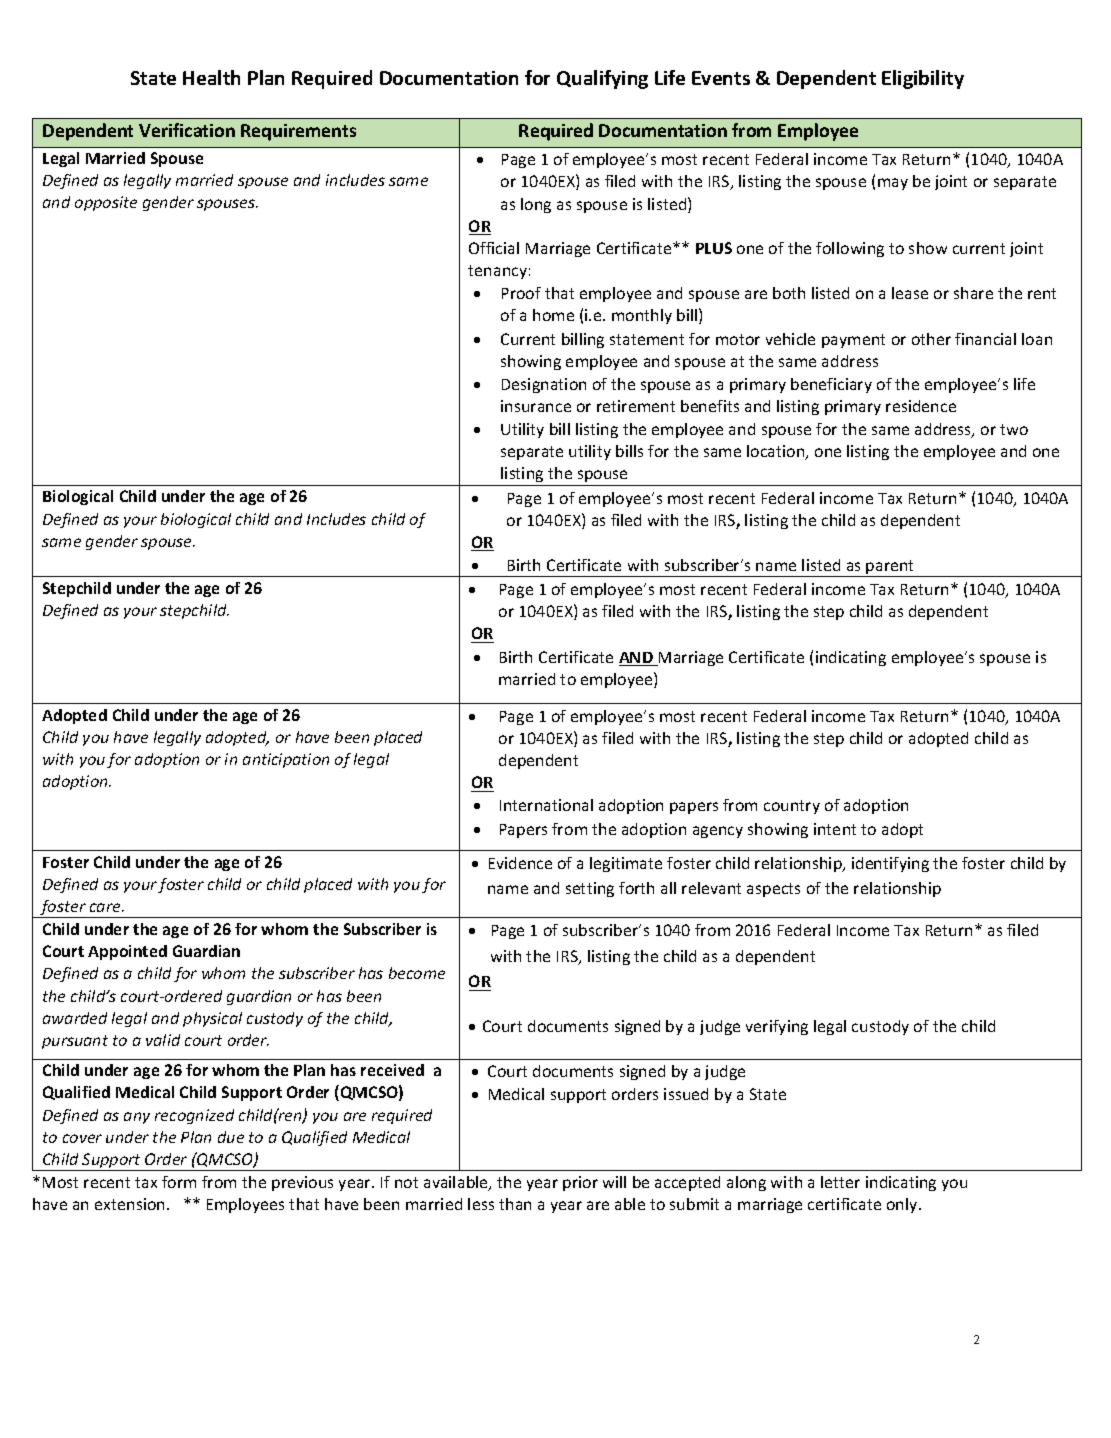 This screenshot has height=1438, width=1111. Describe the element at coordinates (187, 130) in the screenshot. I see `Verification` at that location.
